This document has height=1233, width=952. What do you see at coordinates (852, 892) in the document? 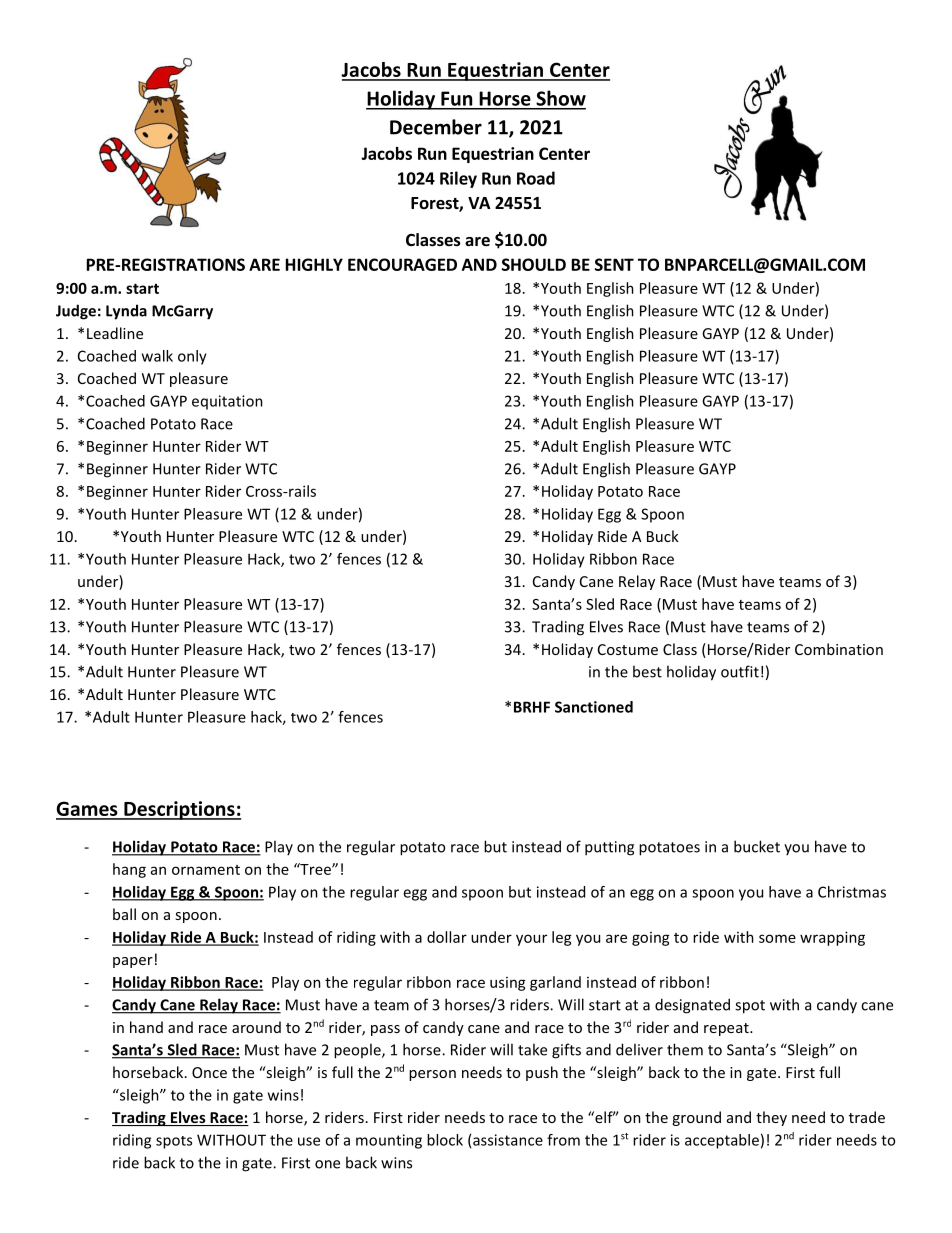
I see `Christmas` at bounding box center [852, 892].
